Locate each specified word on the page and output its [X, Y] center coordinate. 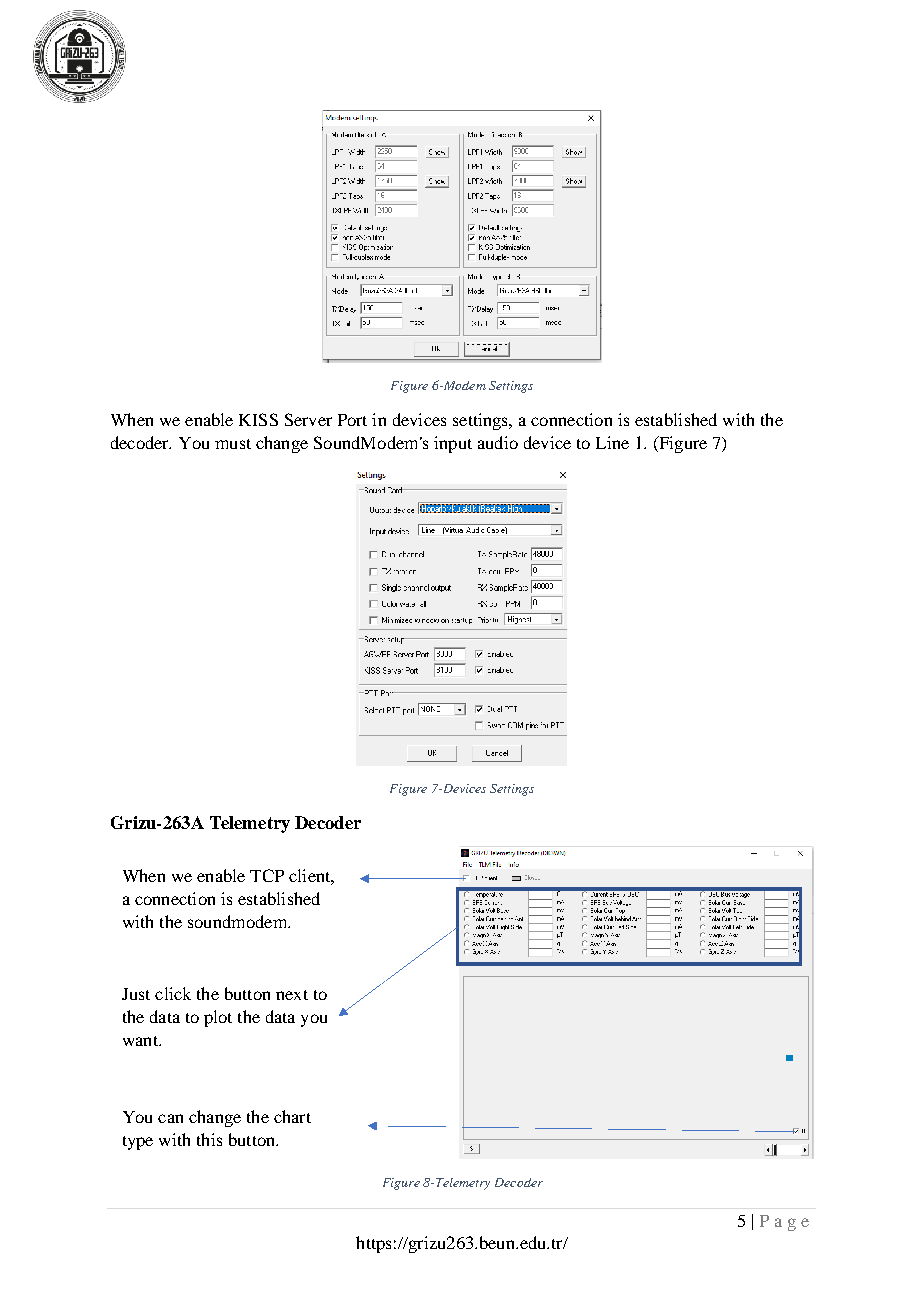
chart [292, 1116]
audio [498, 442]
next [292, 995]
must [233, 444]
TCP [267, 875]
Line [612, 442]
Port [352, 420]
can [170, 1118]
